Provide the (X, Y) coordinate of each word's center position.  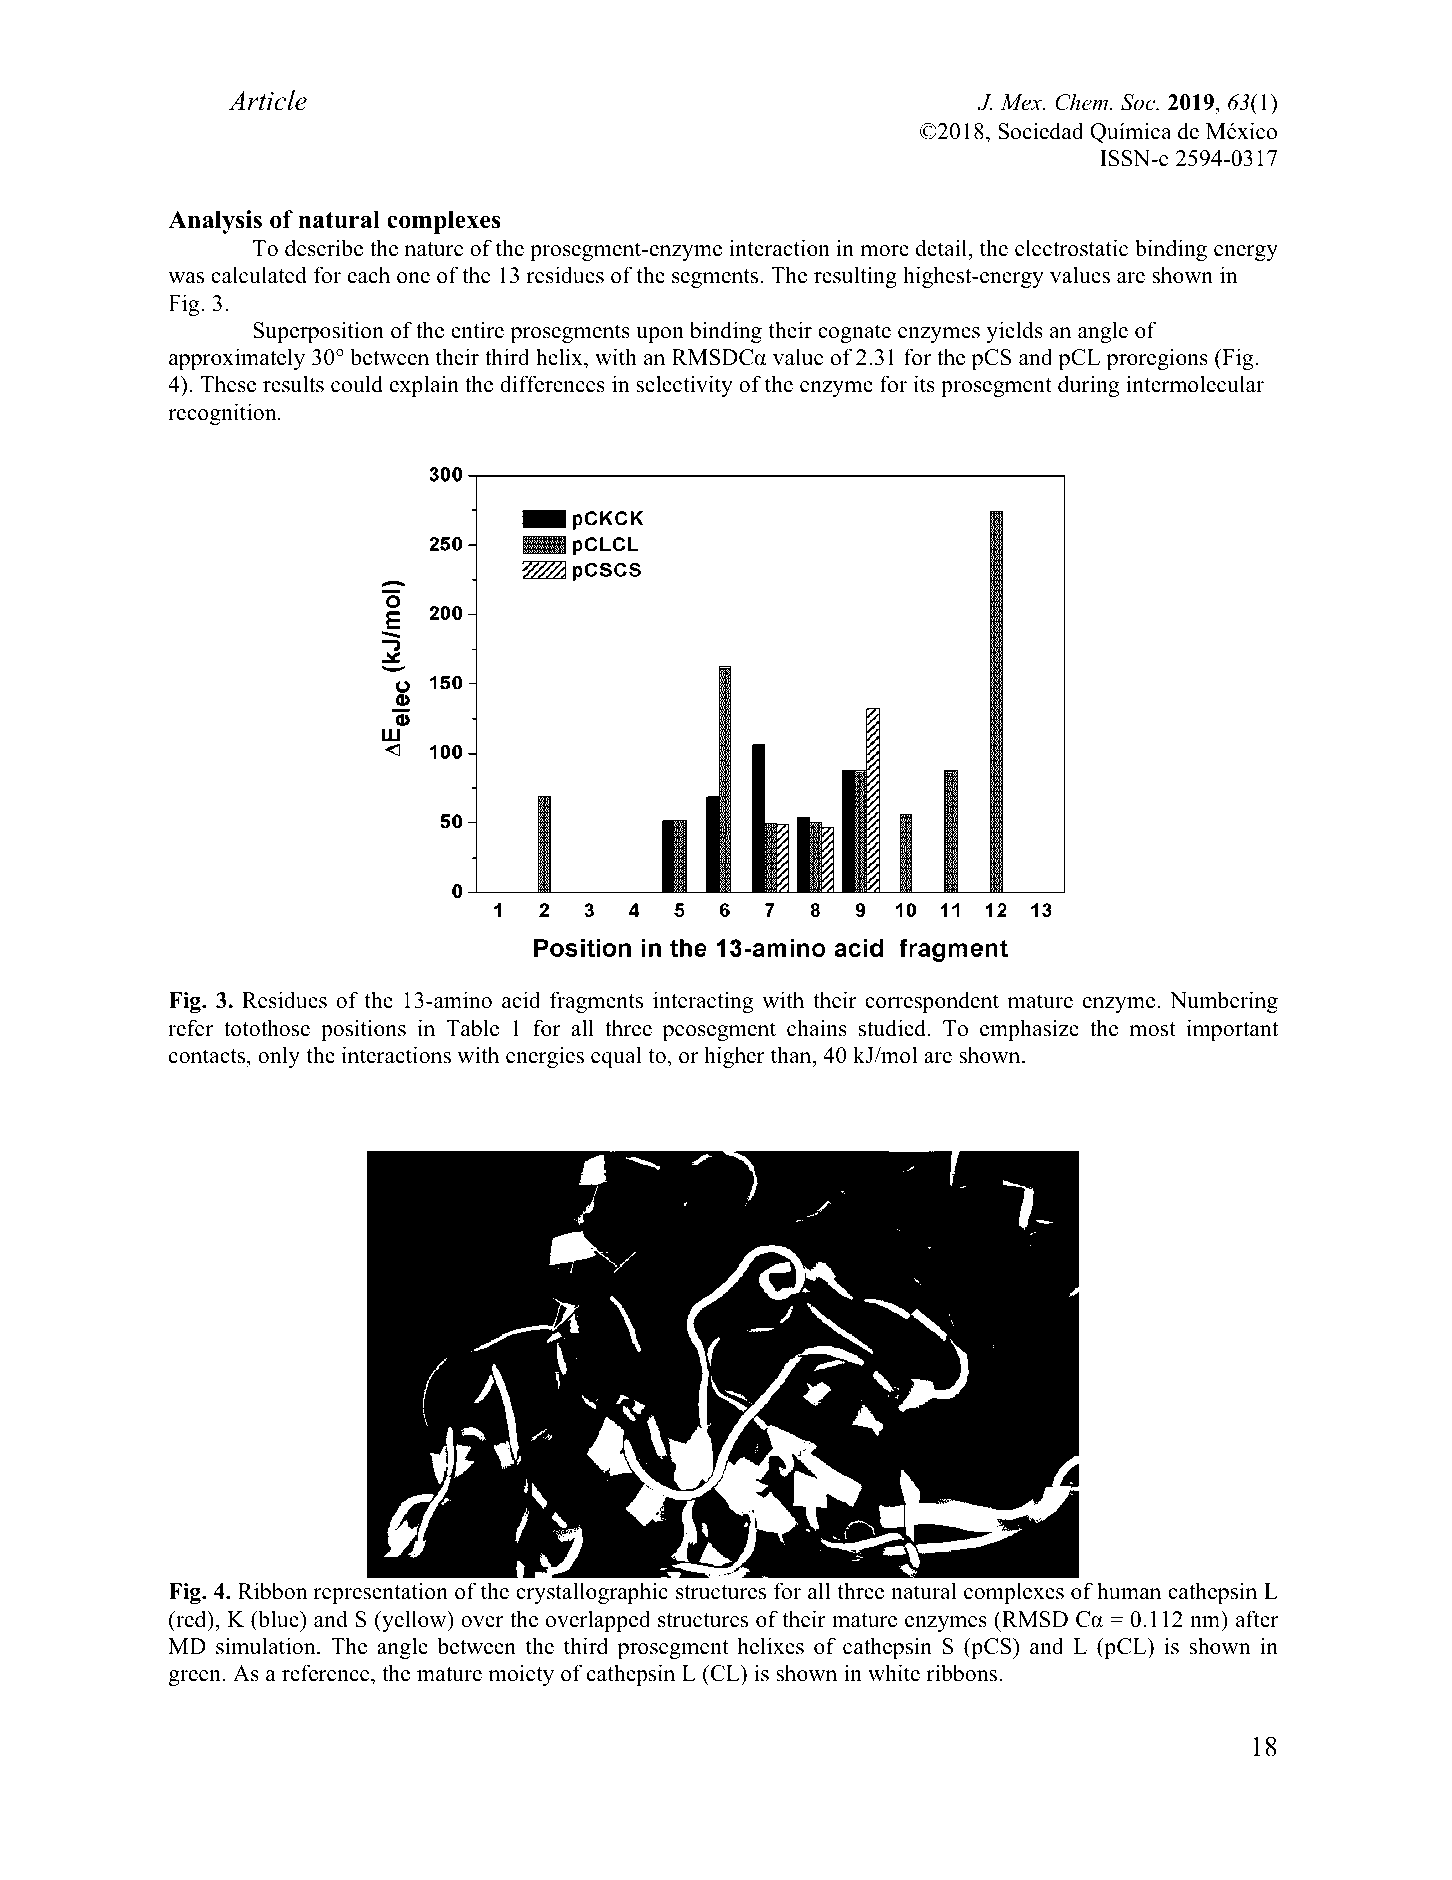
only (279, 1057)
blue (278, 1619)
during (1088, 386)
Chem (1083, 102)
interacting (703, 1002)
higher (734, 1057)
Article (267, 100)
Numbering (1224, 1002)
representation (381, 1593)
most (1152, 1029)
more (884, 251)
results (293, 384)
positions (363, 1030)
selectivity (684, 386)
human (1129, 1591)
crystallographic (592, 1593)
